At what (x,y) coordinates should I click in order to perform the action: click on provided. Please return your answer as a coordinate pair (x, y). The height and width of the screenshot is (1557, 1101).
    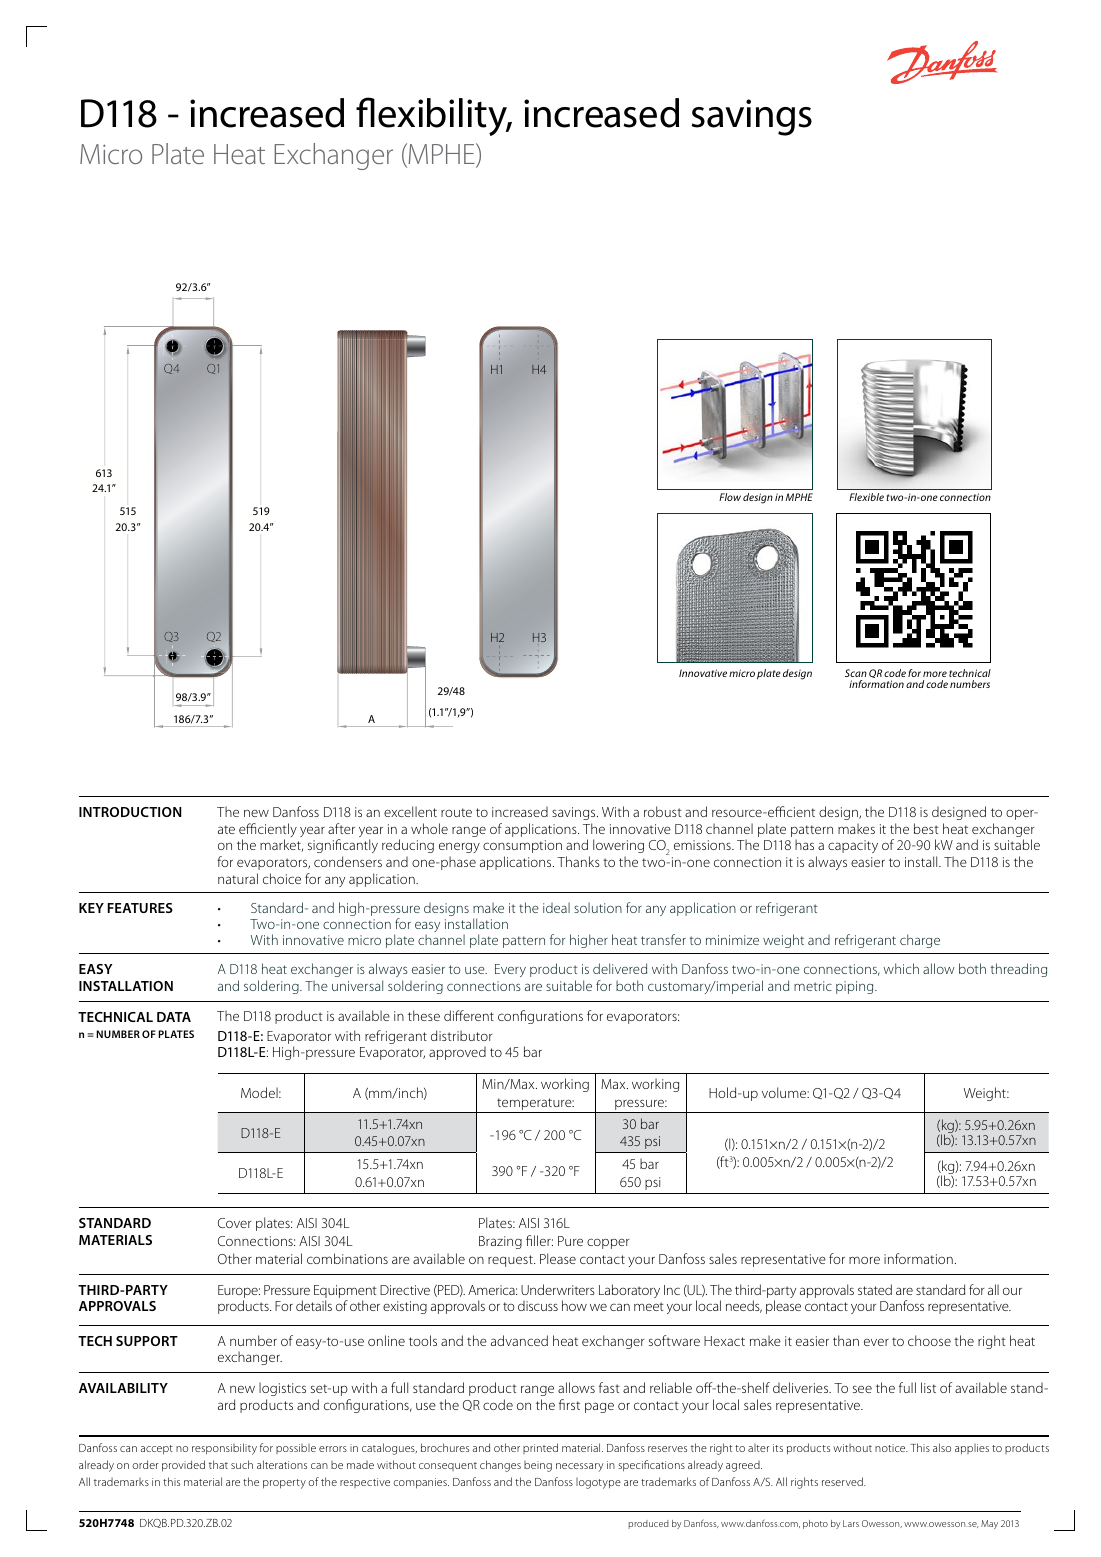
    Looking at the image, I should click on (183, 1466).
